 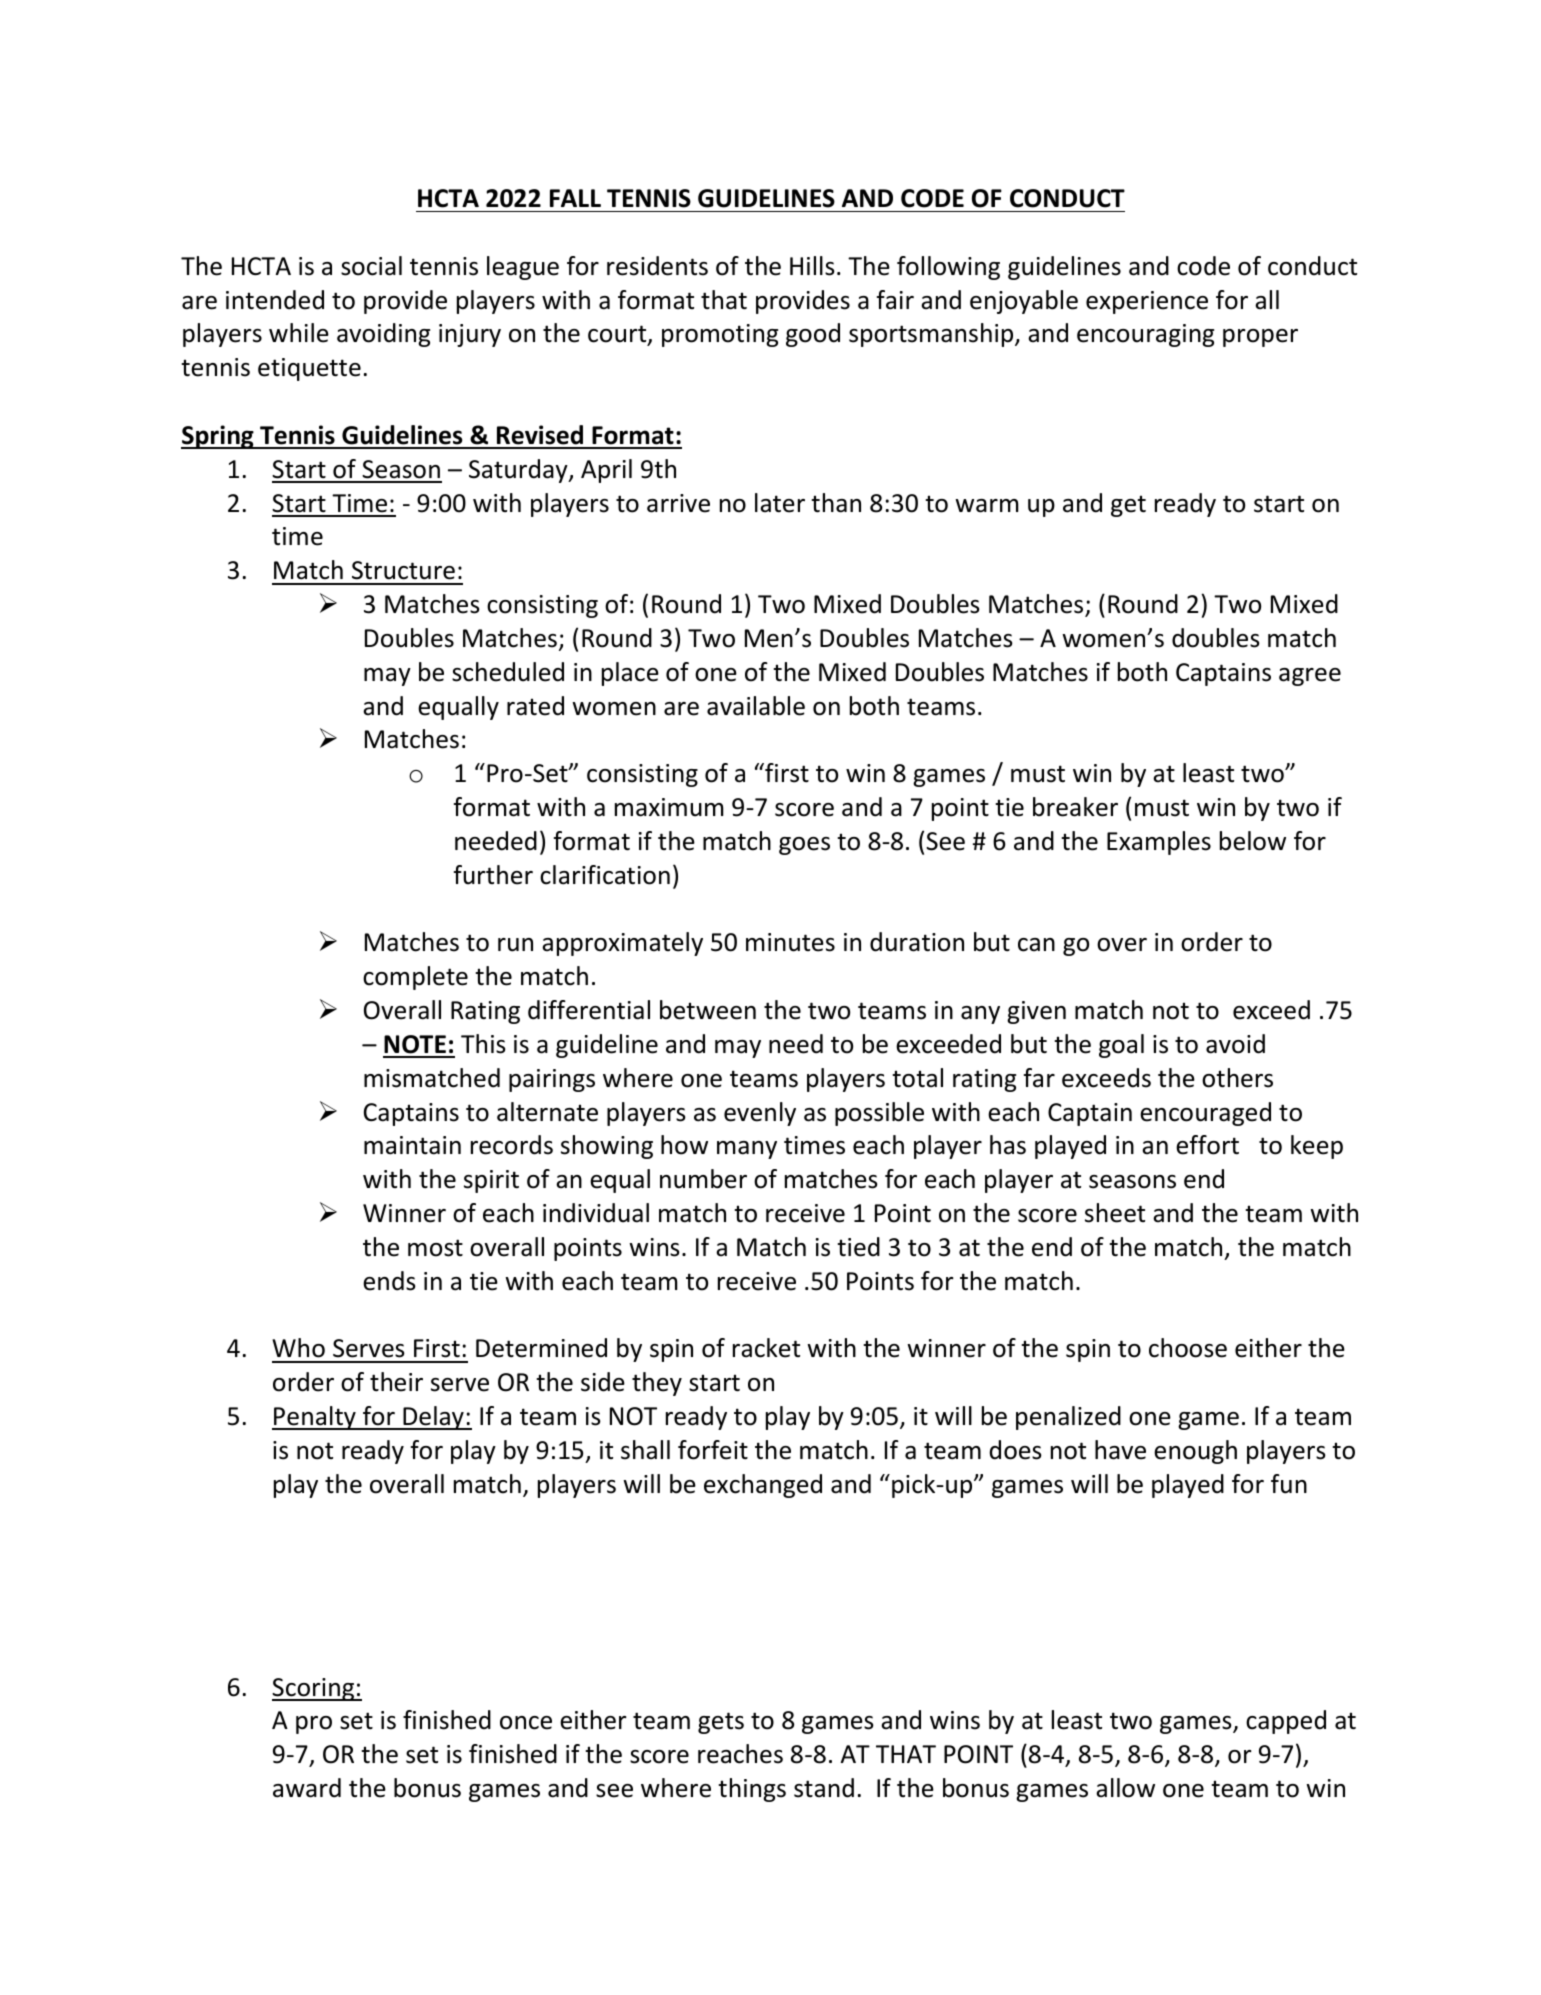 What do you see at coordinates (657, 1384) in the screenshot?
I see `they` at bounding box center [657, 1384].
